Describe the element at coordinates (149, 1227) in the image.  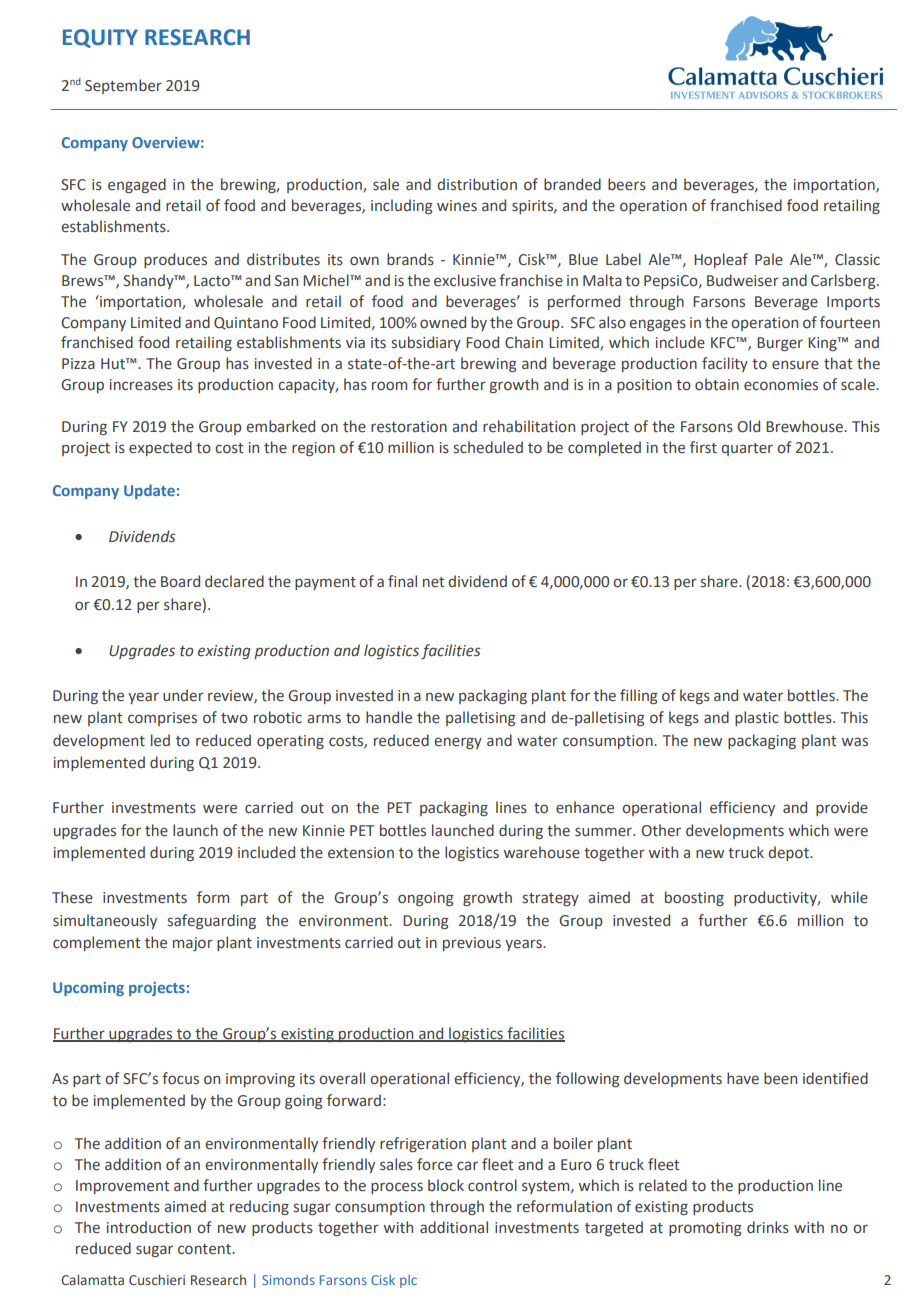
I see `introduction` at that location.
